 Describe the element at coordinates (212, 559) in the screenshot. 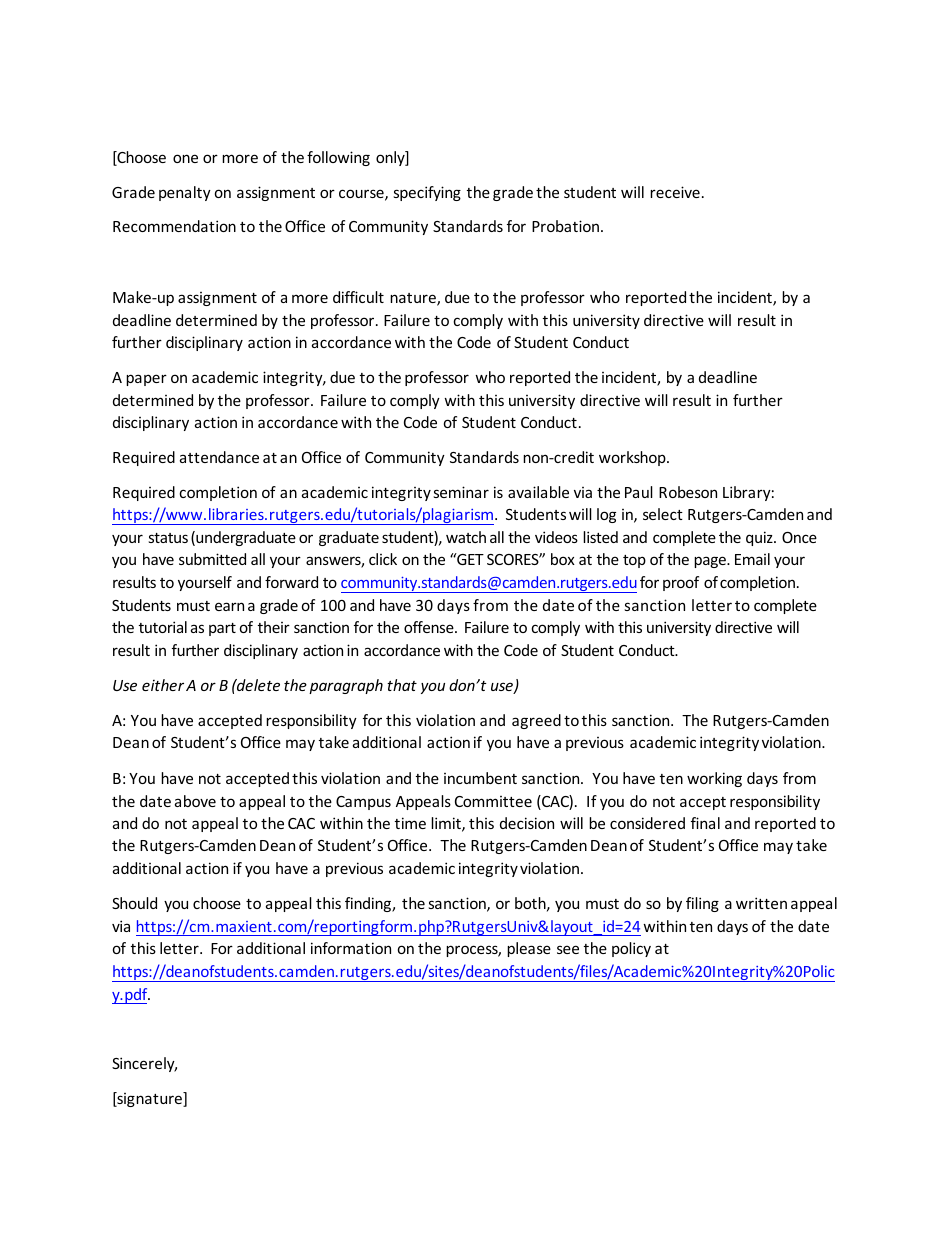

I see `submitted` at that location.
